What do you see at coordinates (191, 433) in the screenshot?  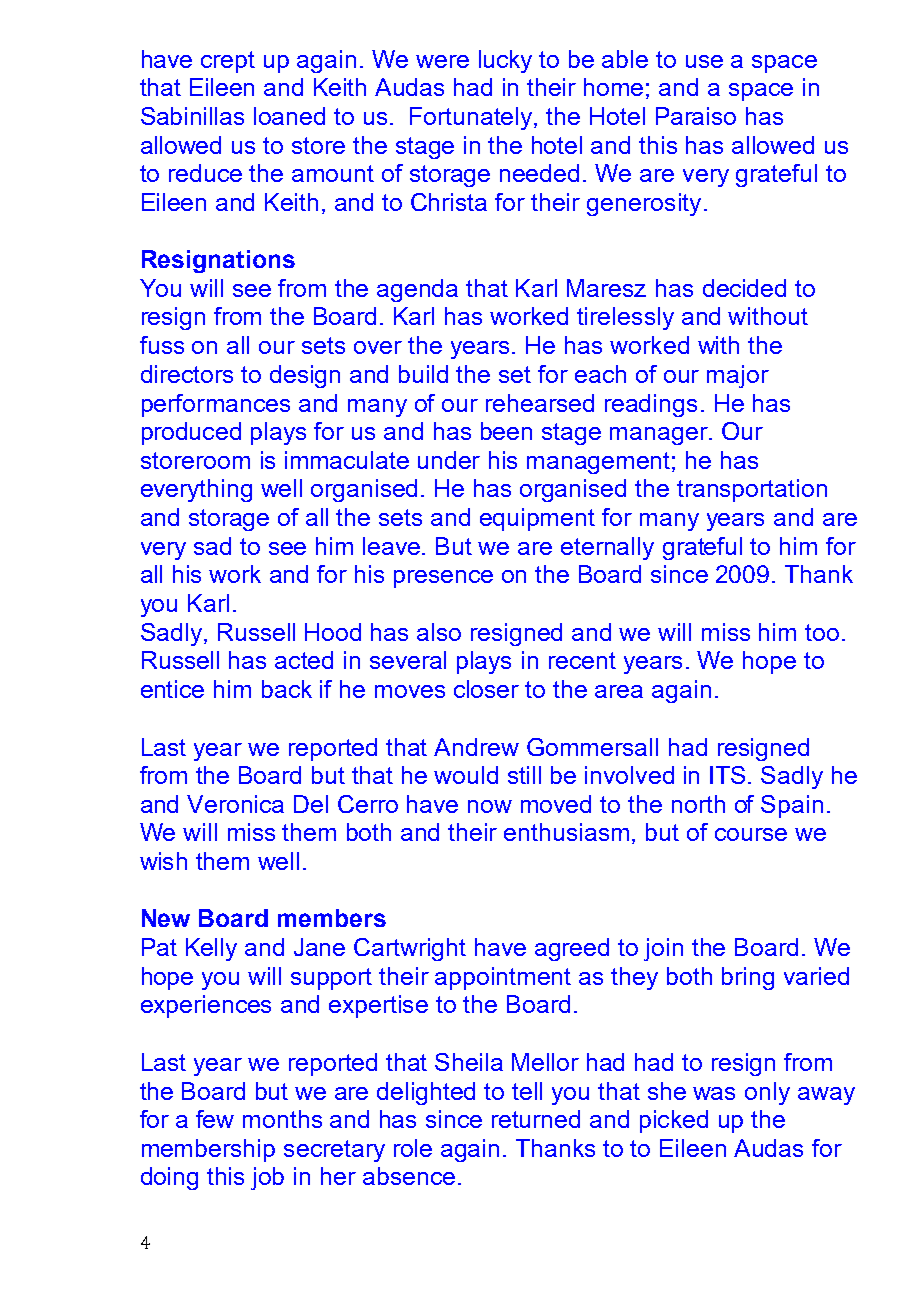 I see `produced` at bounding box center [191, 433].
